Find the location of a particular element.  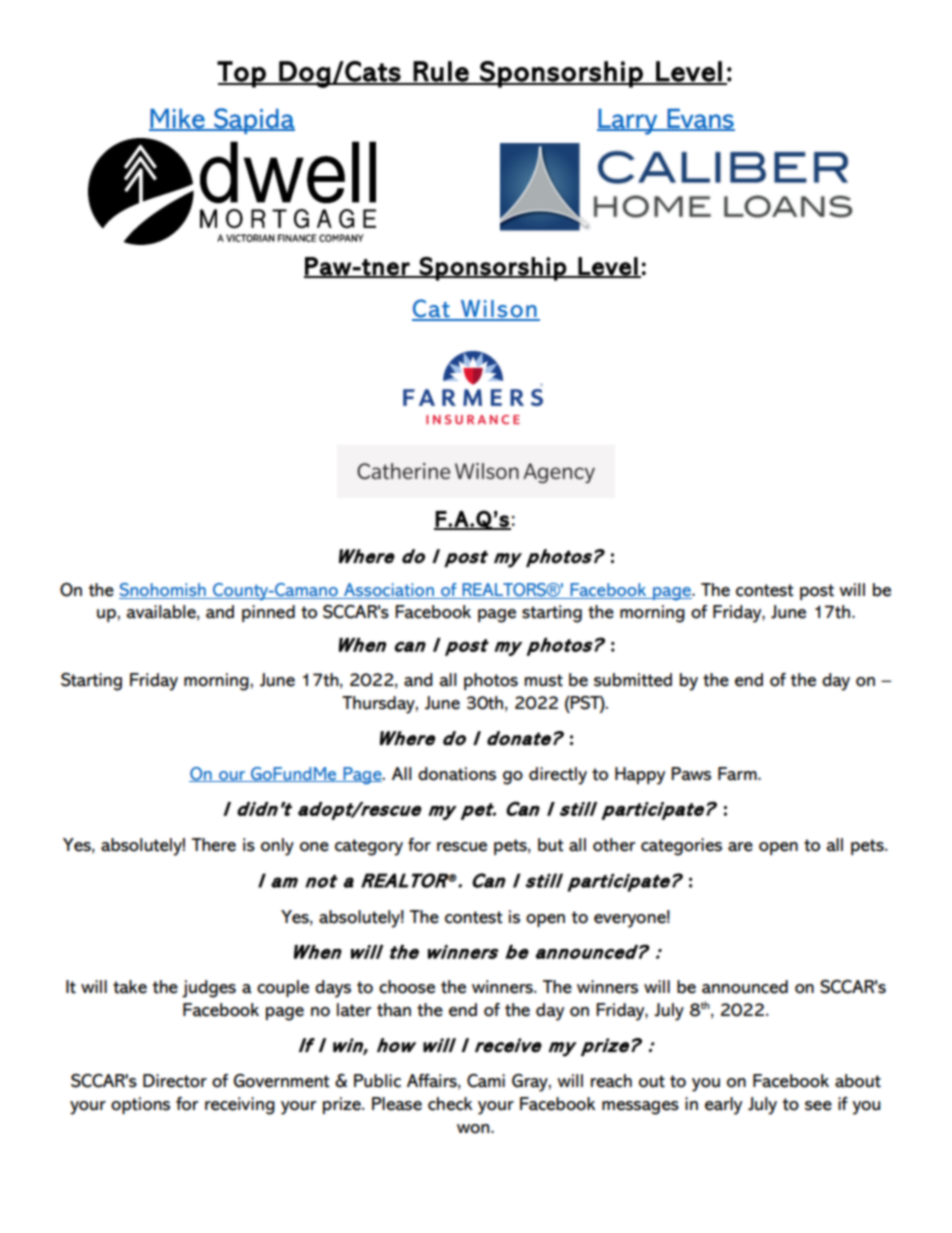

but is located at coordinates (551, 845).
